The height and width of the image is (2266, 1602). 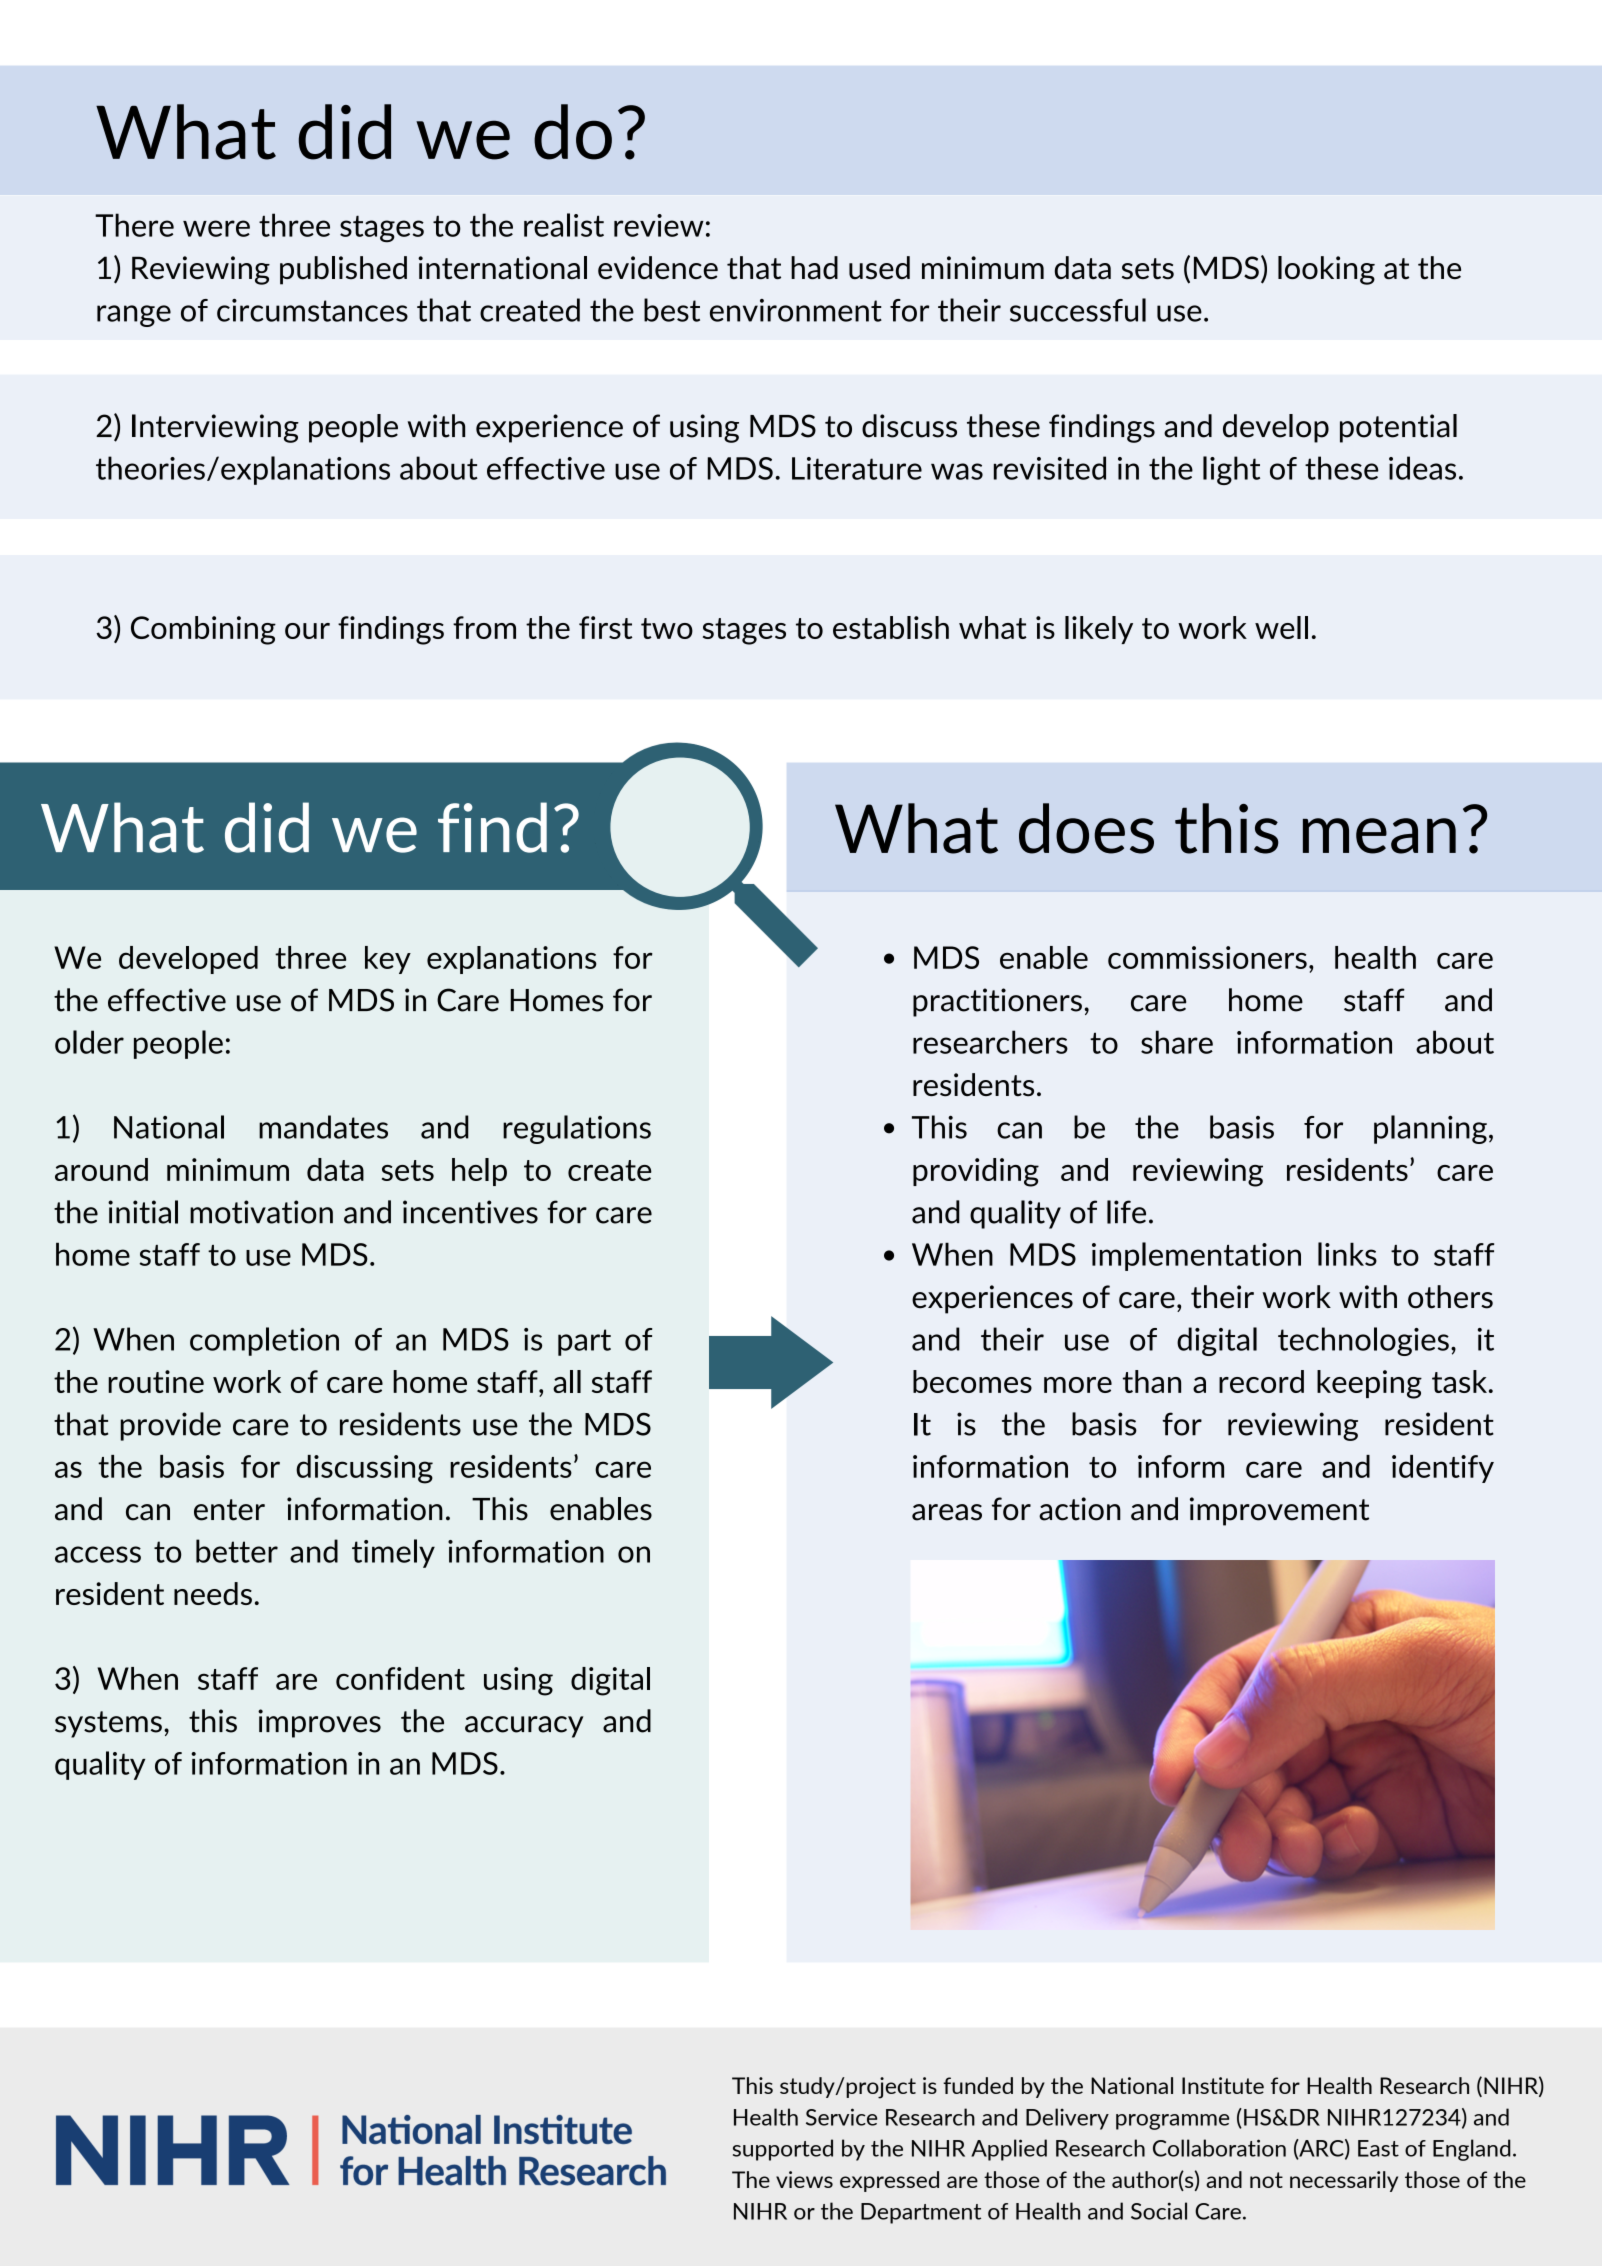 I want to click on well, so click(x=1281, y=627).
